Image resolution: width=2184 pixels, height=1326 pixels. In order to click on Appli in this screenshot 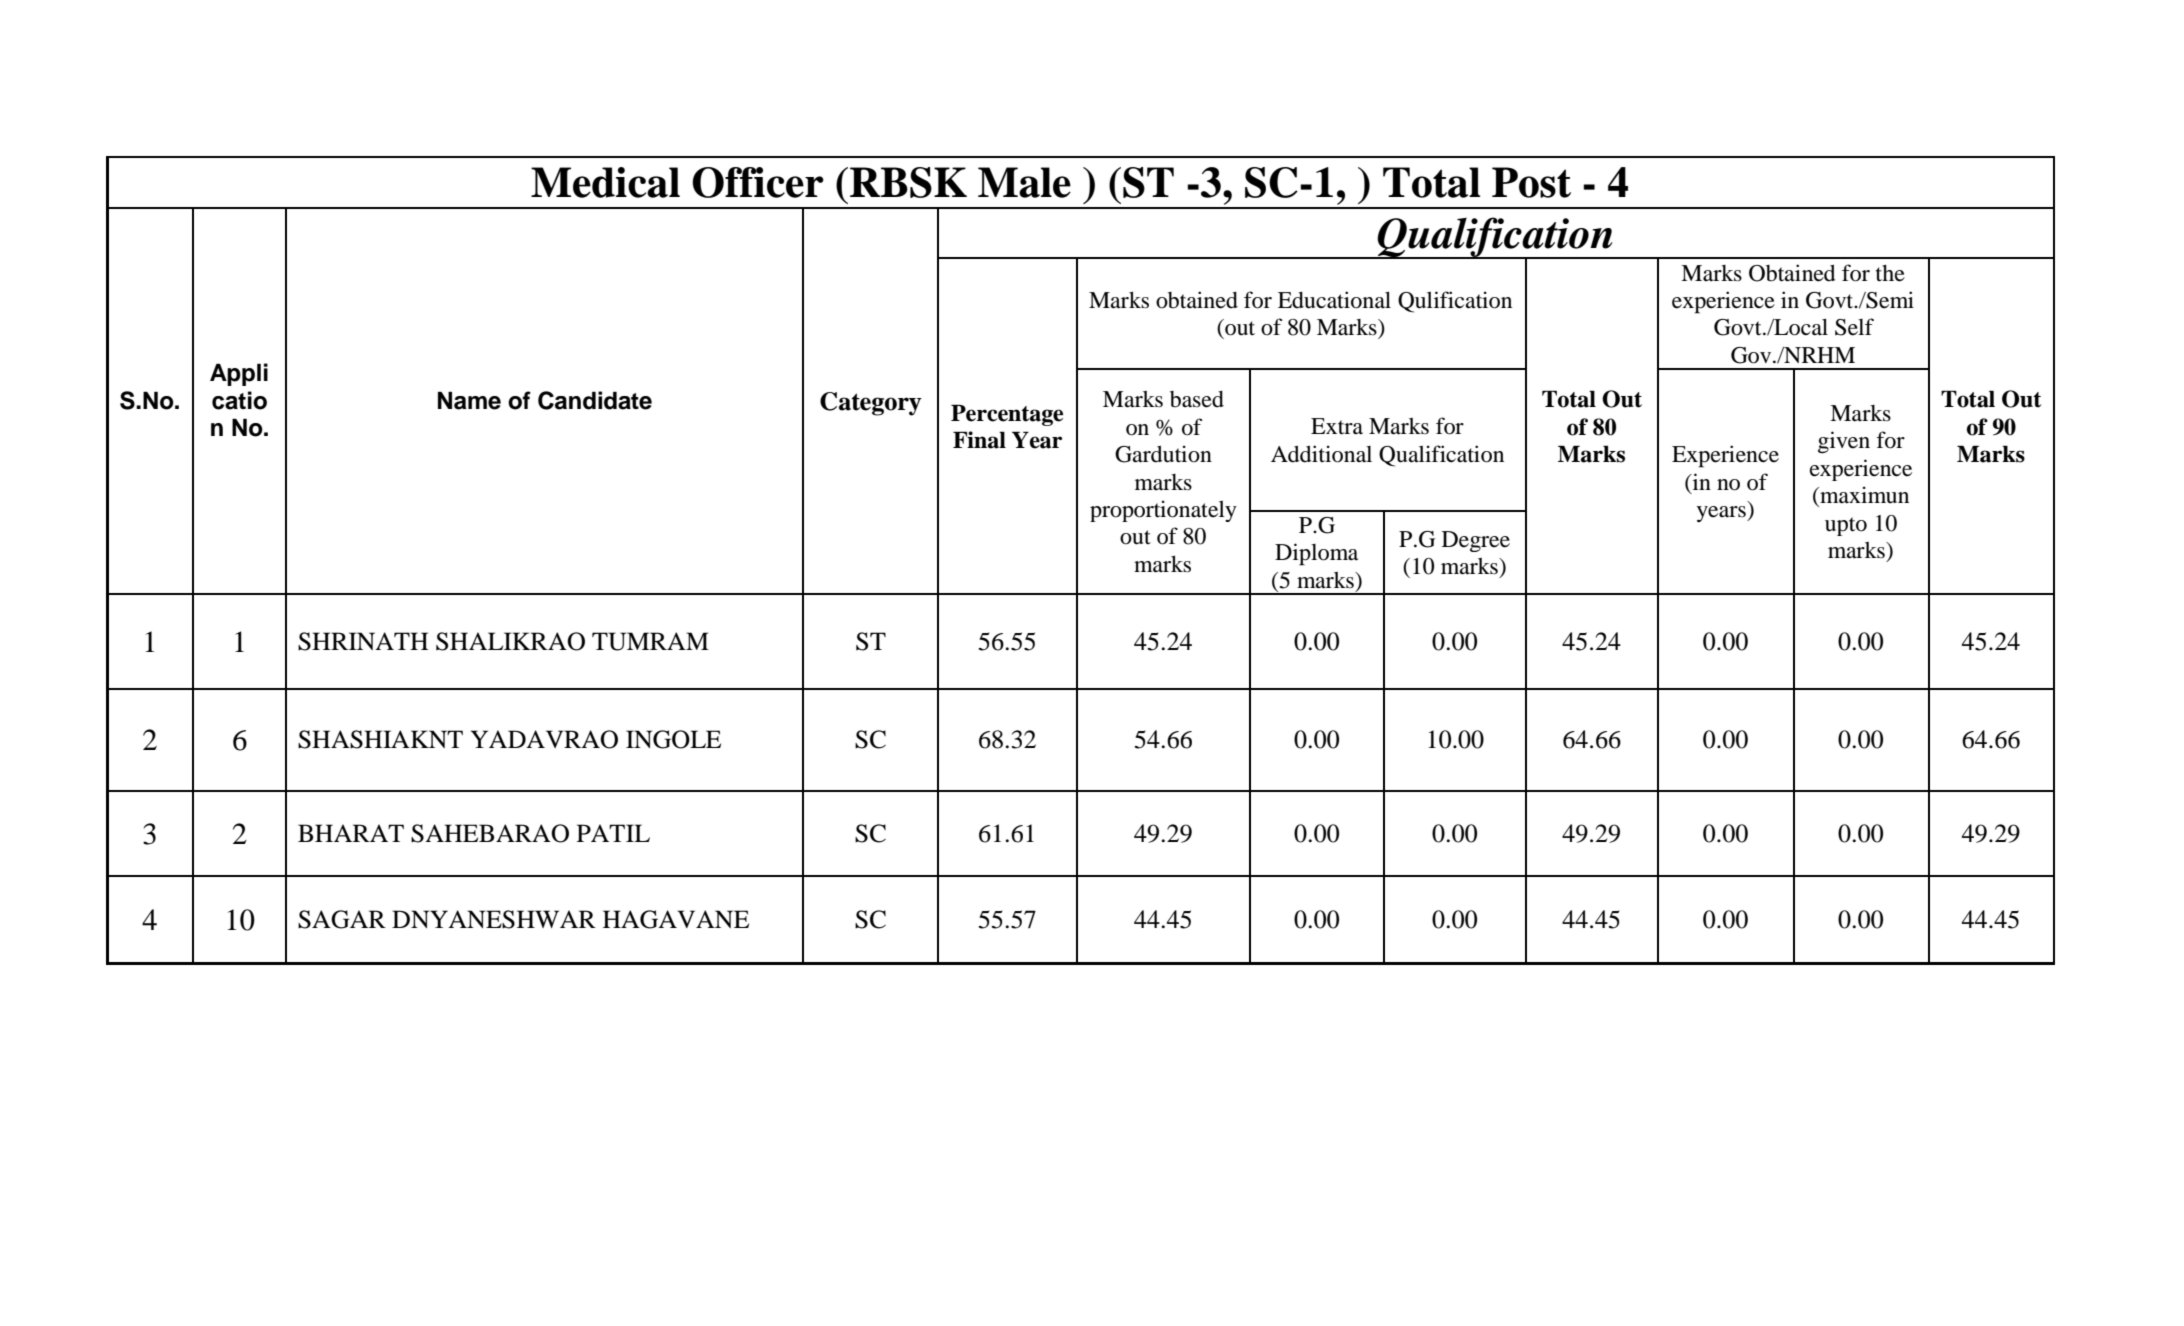, I will do `click(239, 374)`.
